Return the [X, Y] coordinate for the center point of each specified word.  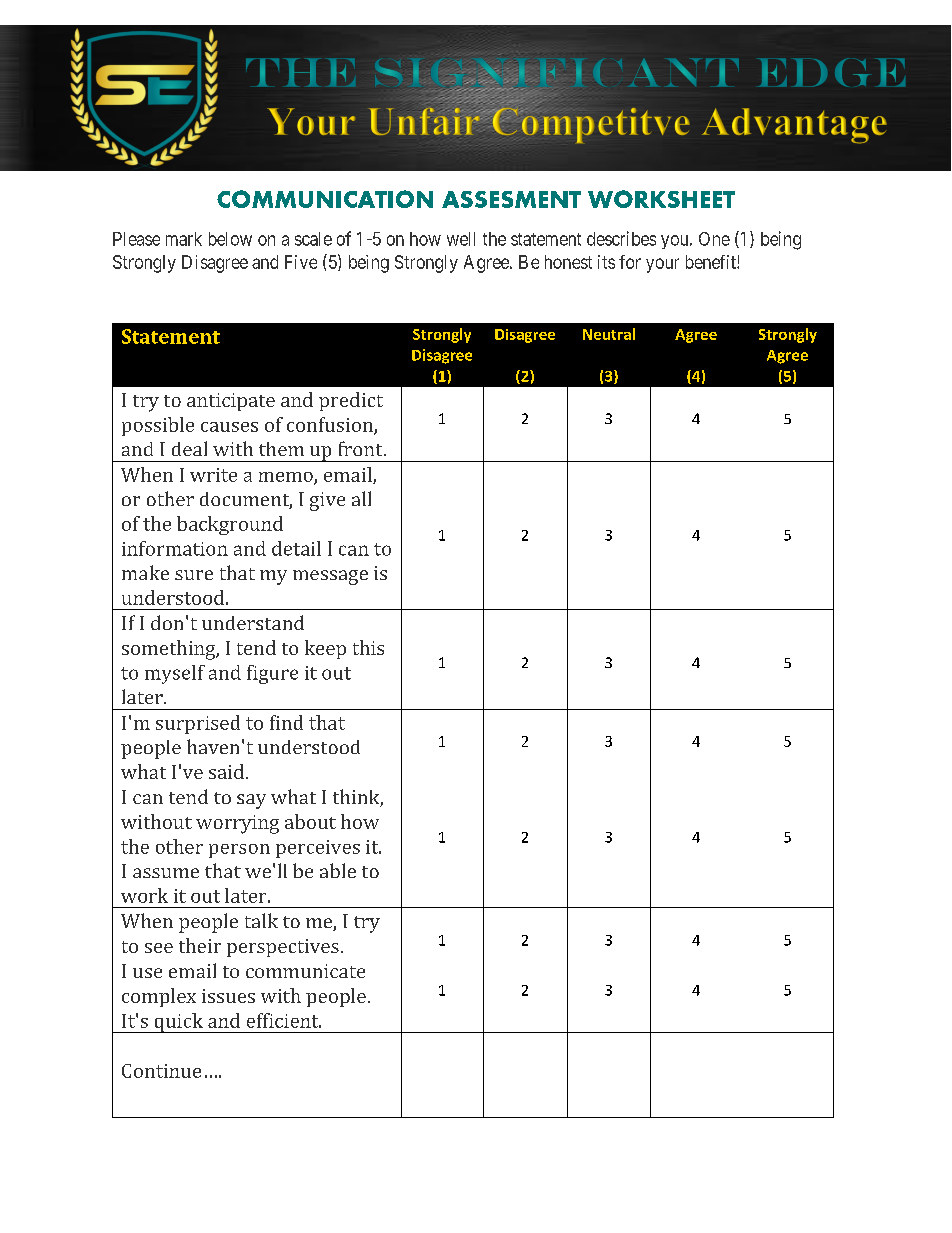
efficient [284, 1020]
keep [325, 649]
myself [175, 674]
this [368, 647]
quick [178, 1023]
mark [184, 239]
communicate [305, 971]
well [461, 239]
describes [621, 238]
